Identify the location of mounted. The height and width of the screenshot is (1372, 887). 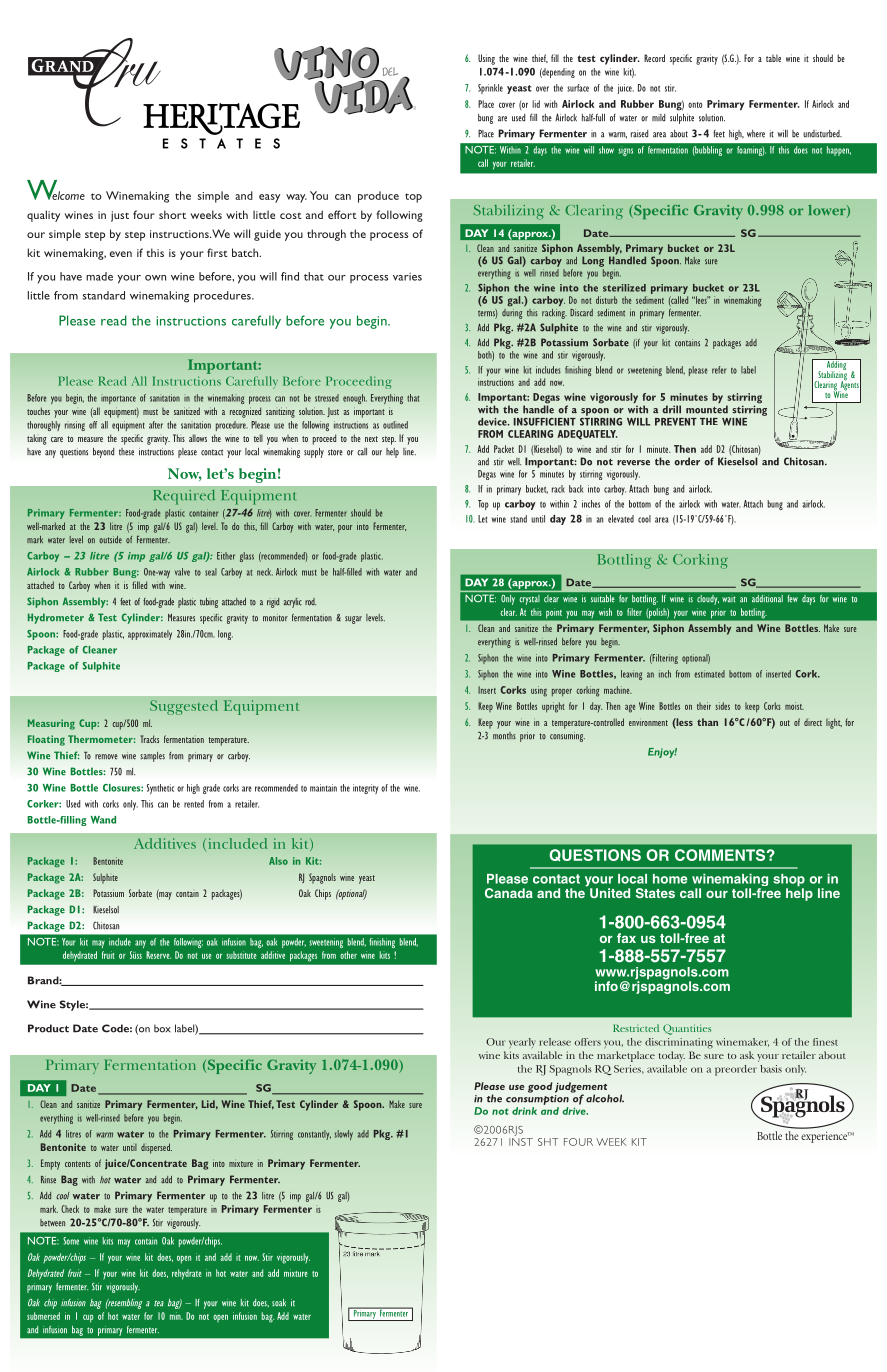
(707, 409).
